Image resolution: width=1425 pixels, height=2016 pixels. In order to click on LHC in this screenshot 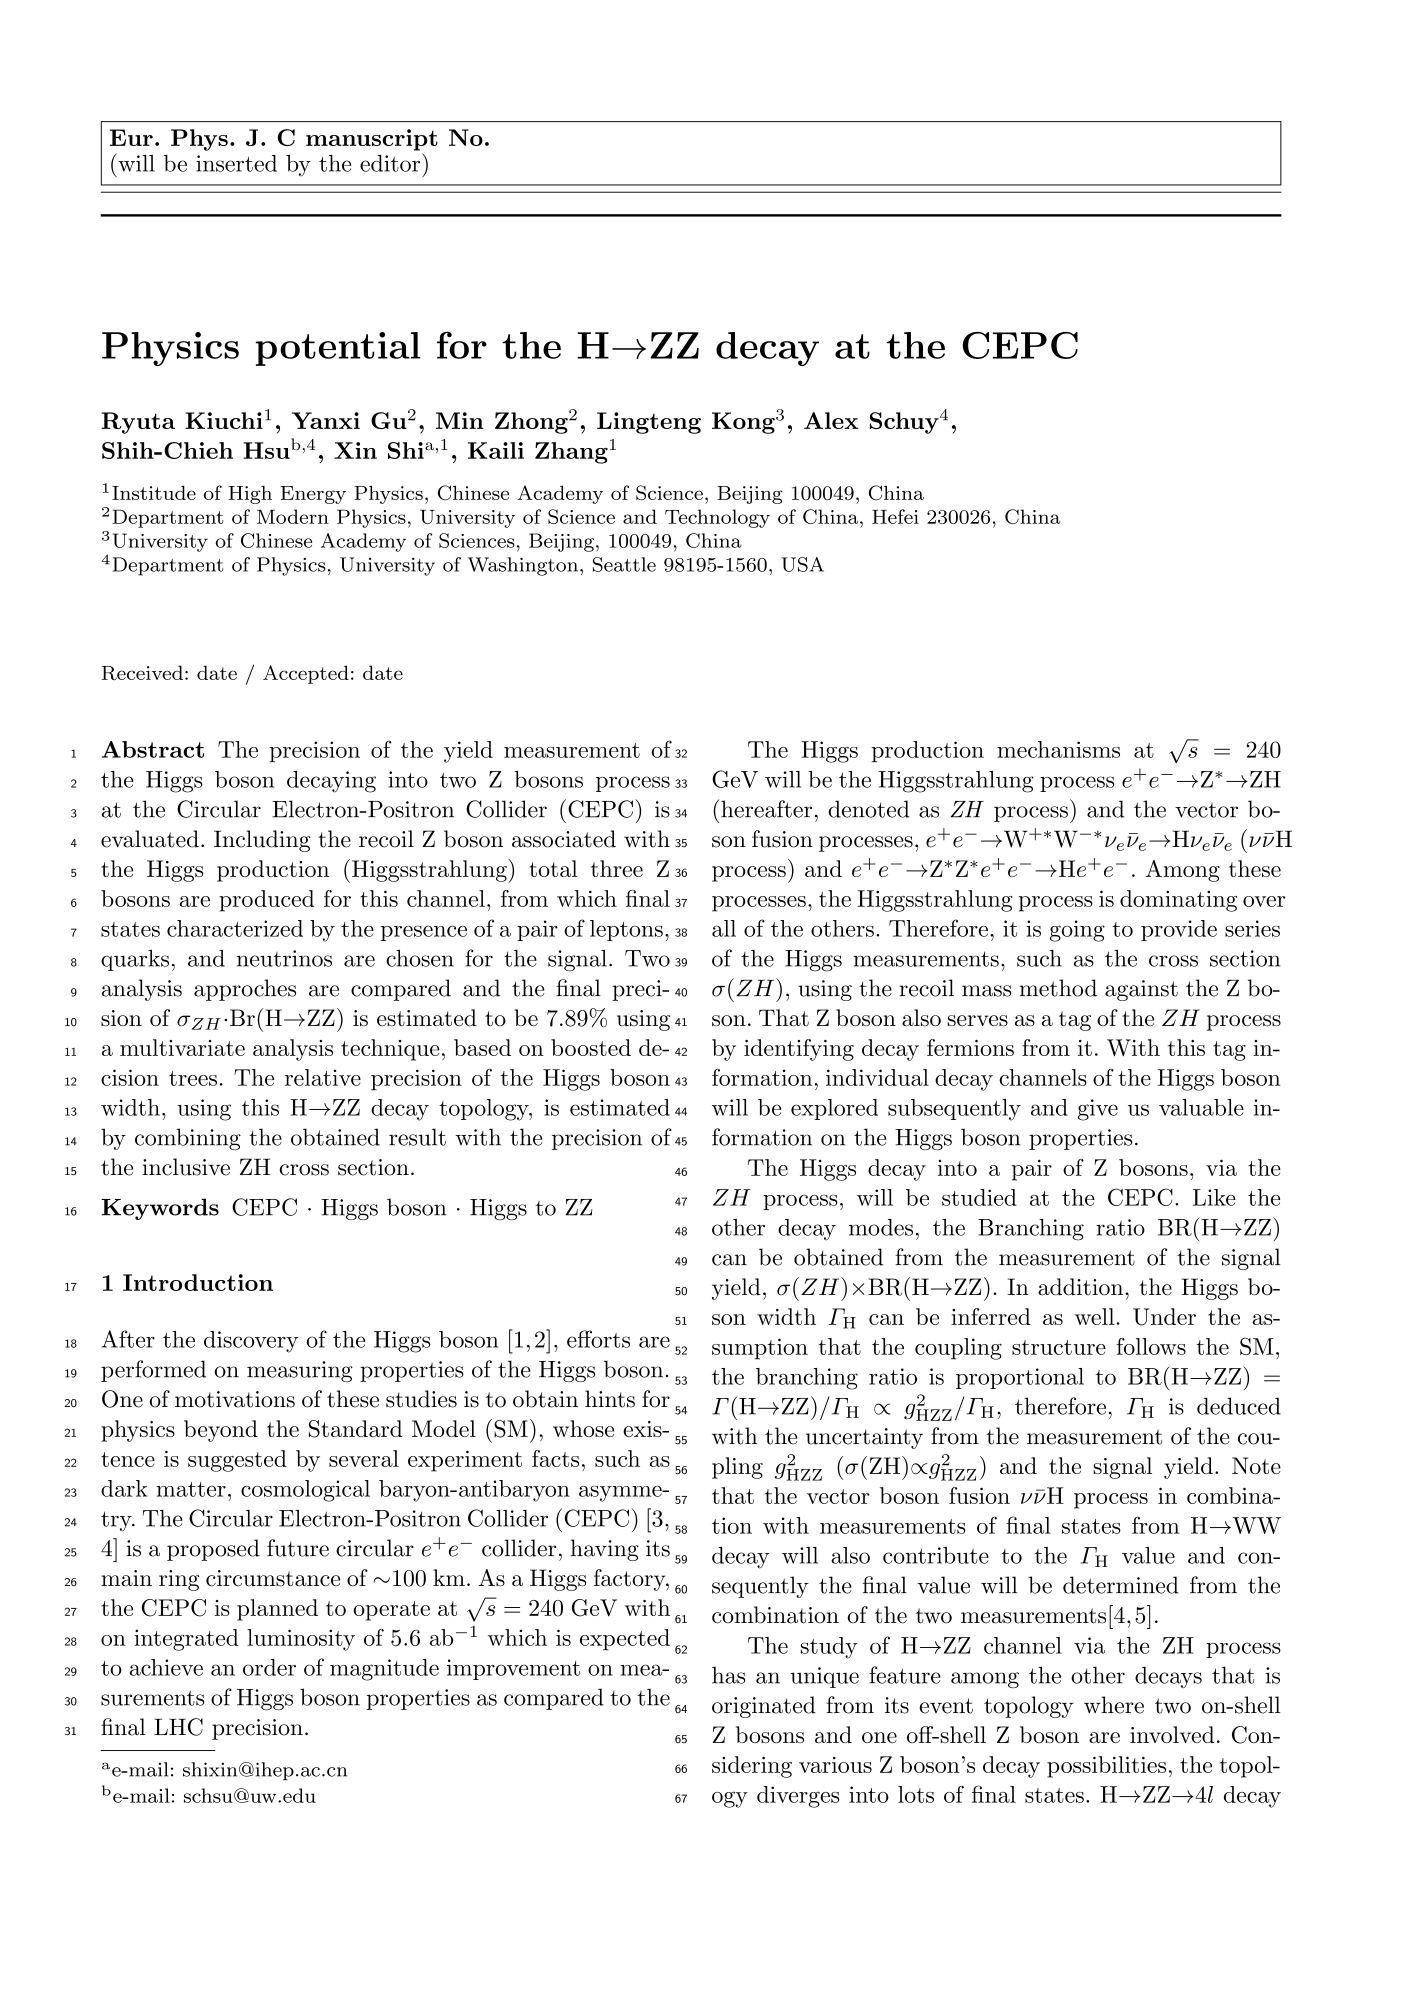, I will do `click(178, 1727)`.
